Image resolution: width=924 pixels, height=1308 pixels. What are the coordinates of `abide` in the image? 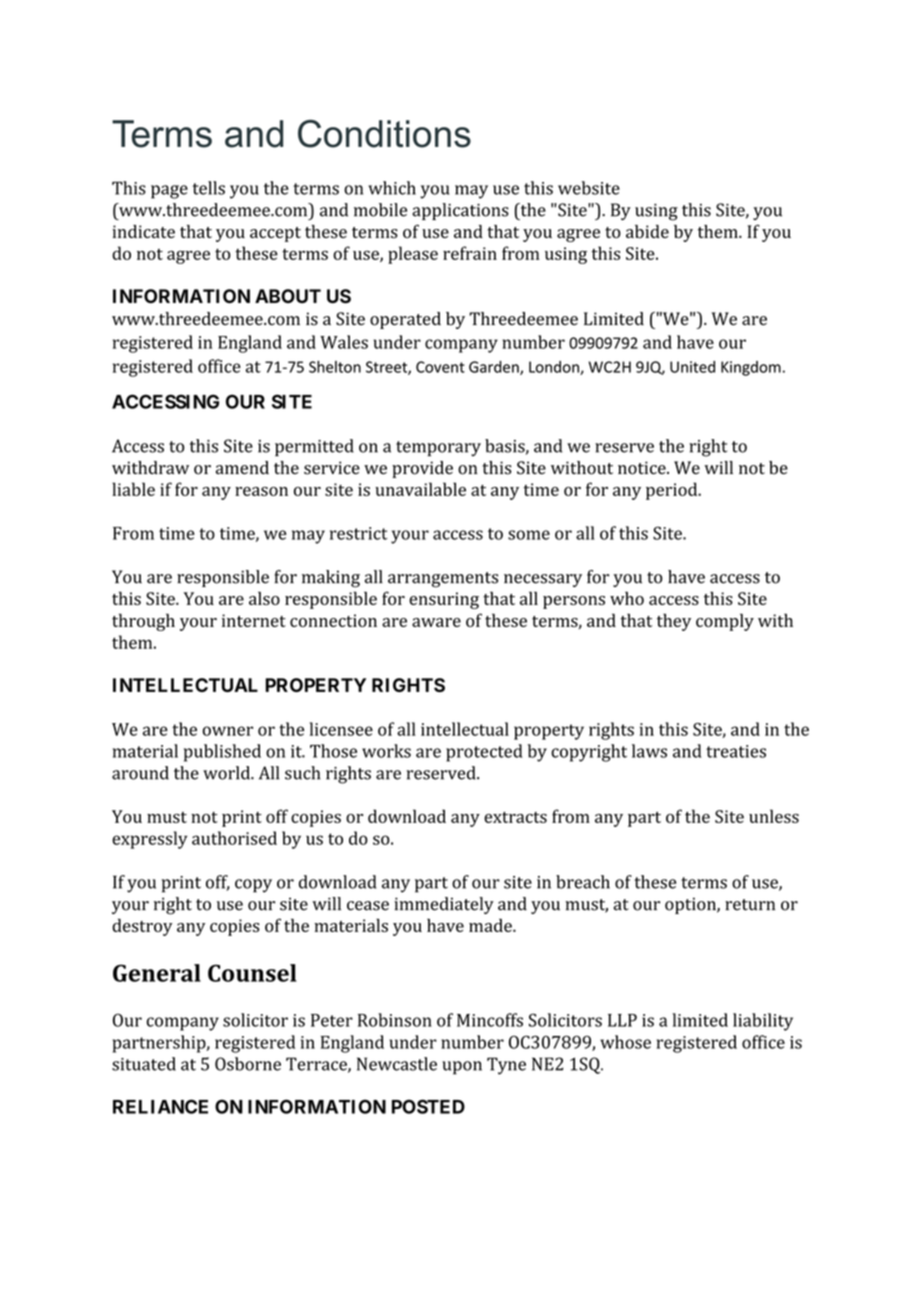 It's located at (647, 231).
